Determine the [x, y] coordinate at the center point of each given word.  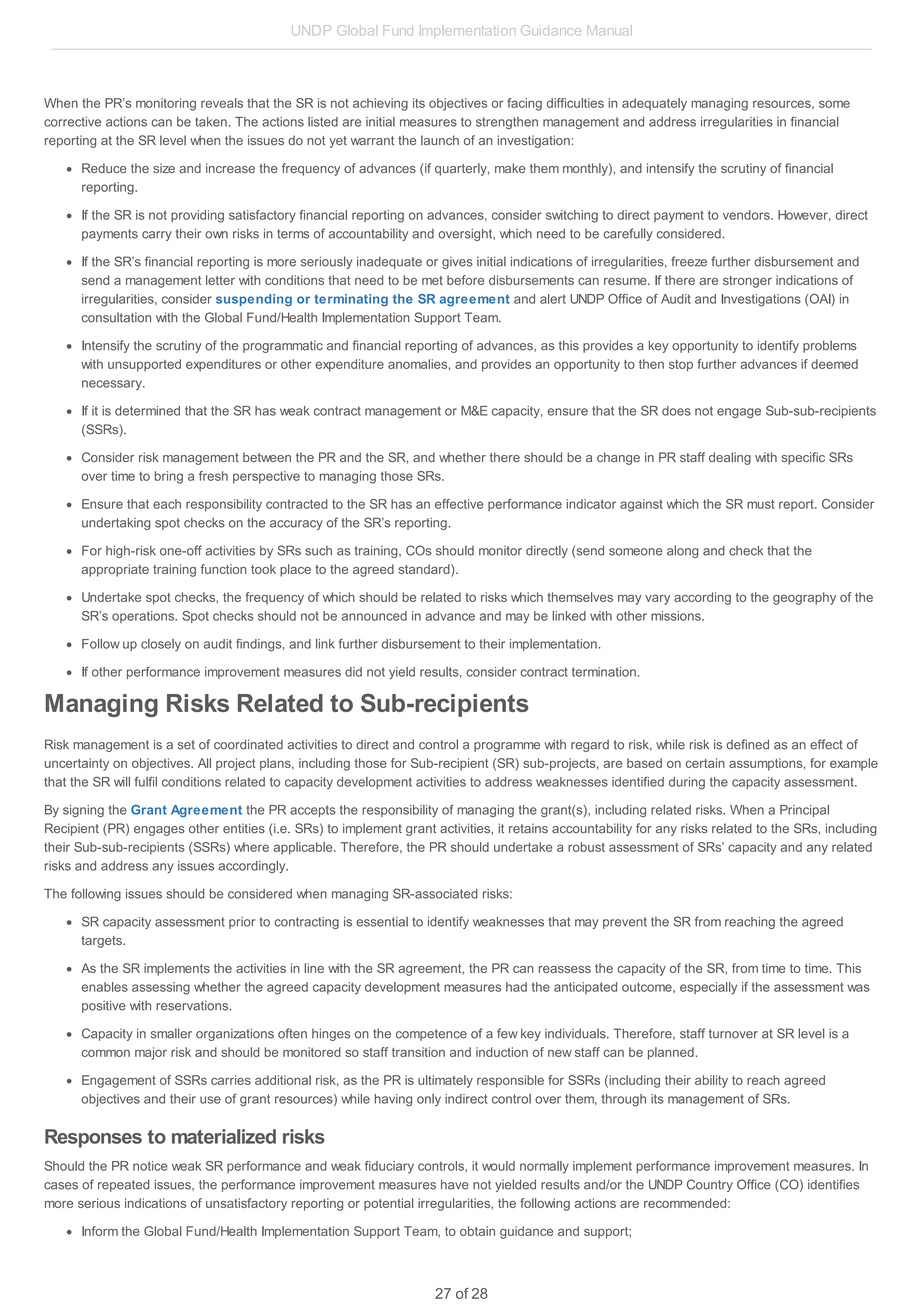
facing [524, 104]
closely [161, 645]
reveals [222, 103]
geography [804, 598]
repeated [123, 1186]
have [455, 1184]
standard [425, 570]
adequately [654, 104]
